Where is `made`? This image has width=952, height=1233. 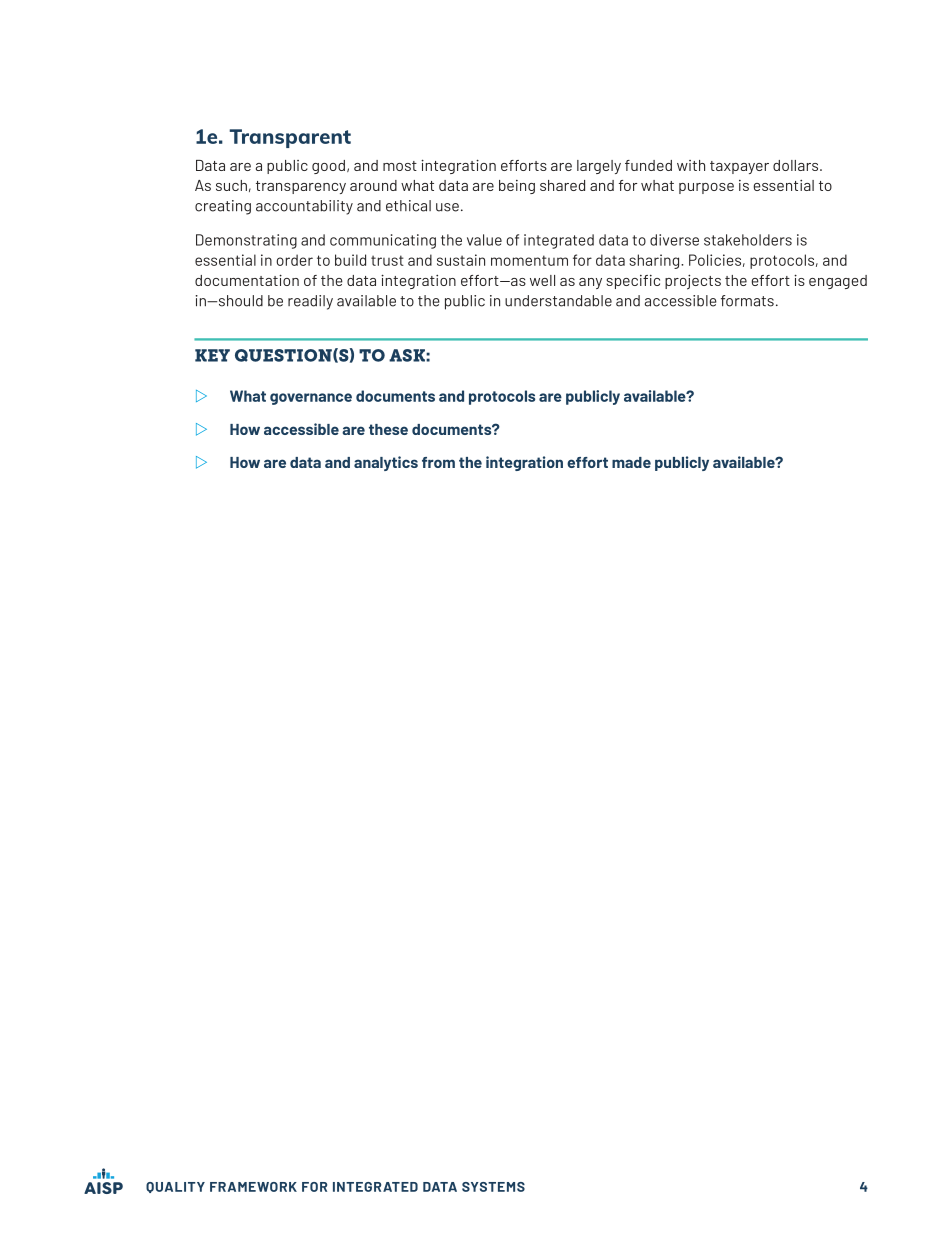 made is located at coordinates (631, 462).
